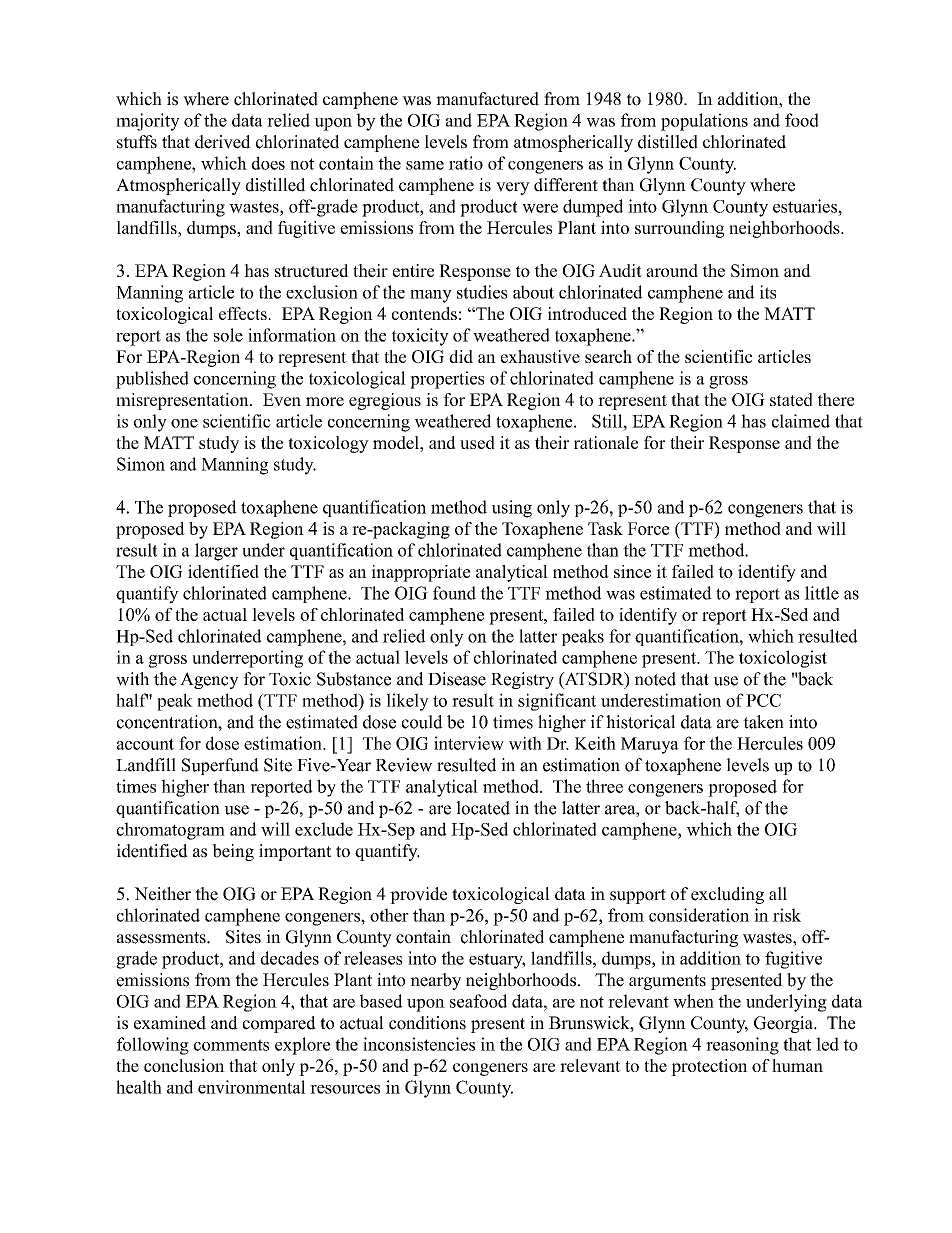 Image resolution: width=952 pixels, height=1233 pixels. What do you see at coordinates (727, 895) in the page?
I see `excluding` at bounding box center [727, 895].
